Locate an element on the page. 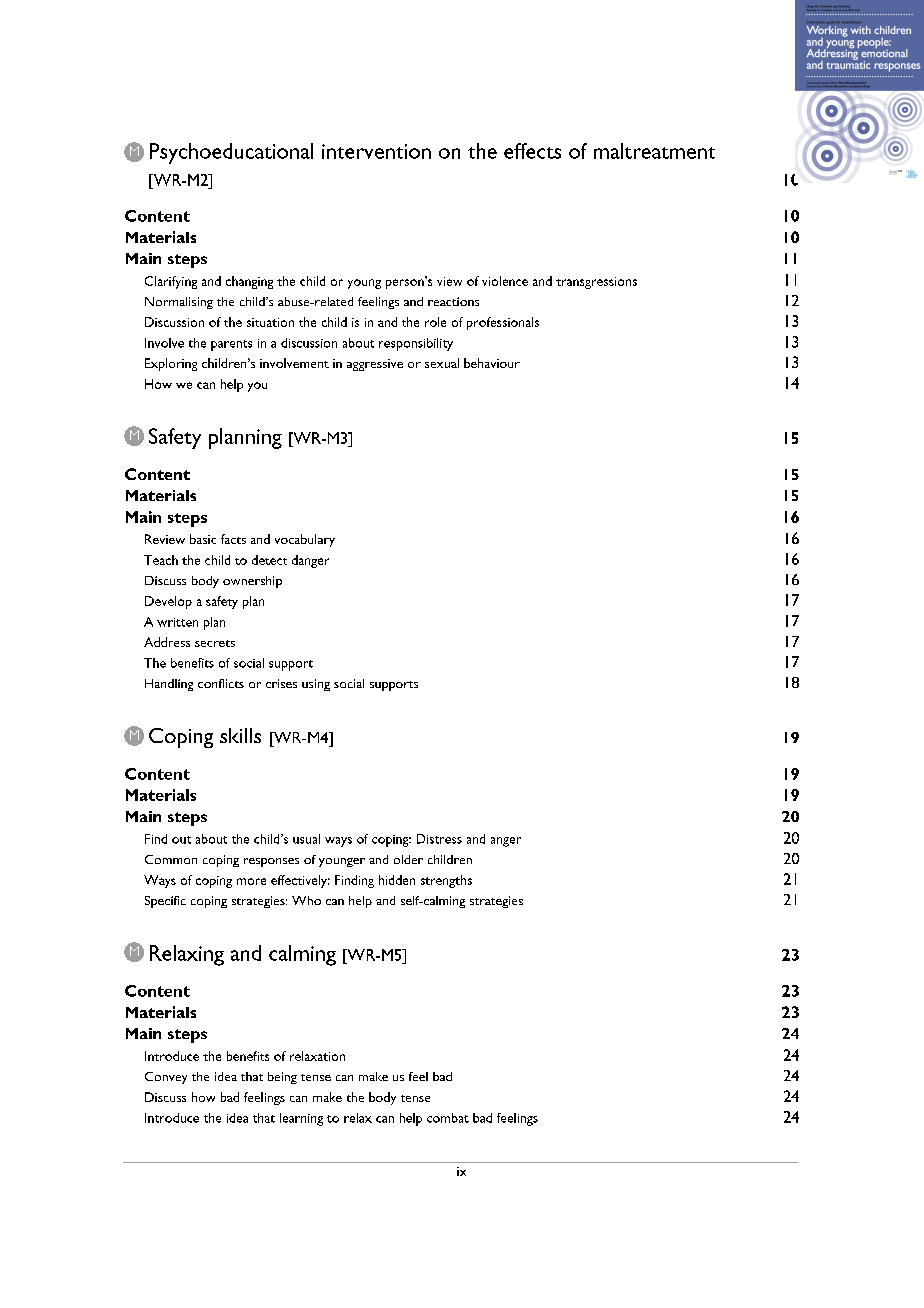  skills is located at coordinates (240, 735).
